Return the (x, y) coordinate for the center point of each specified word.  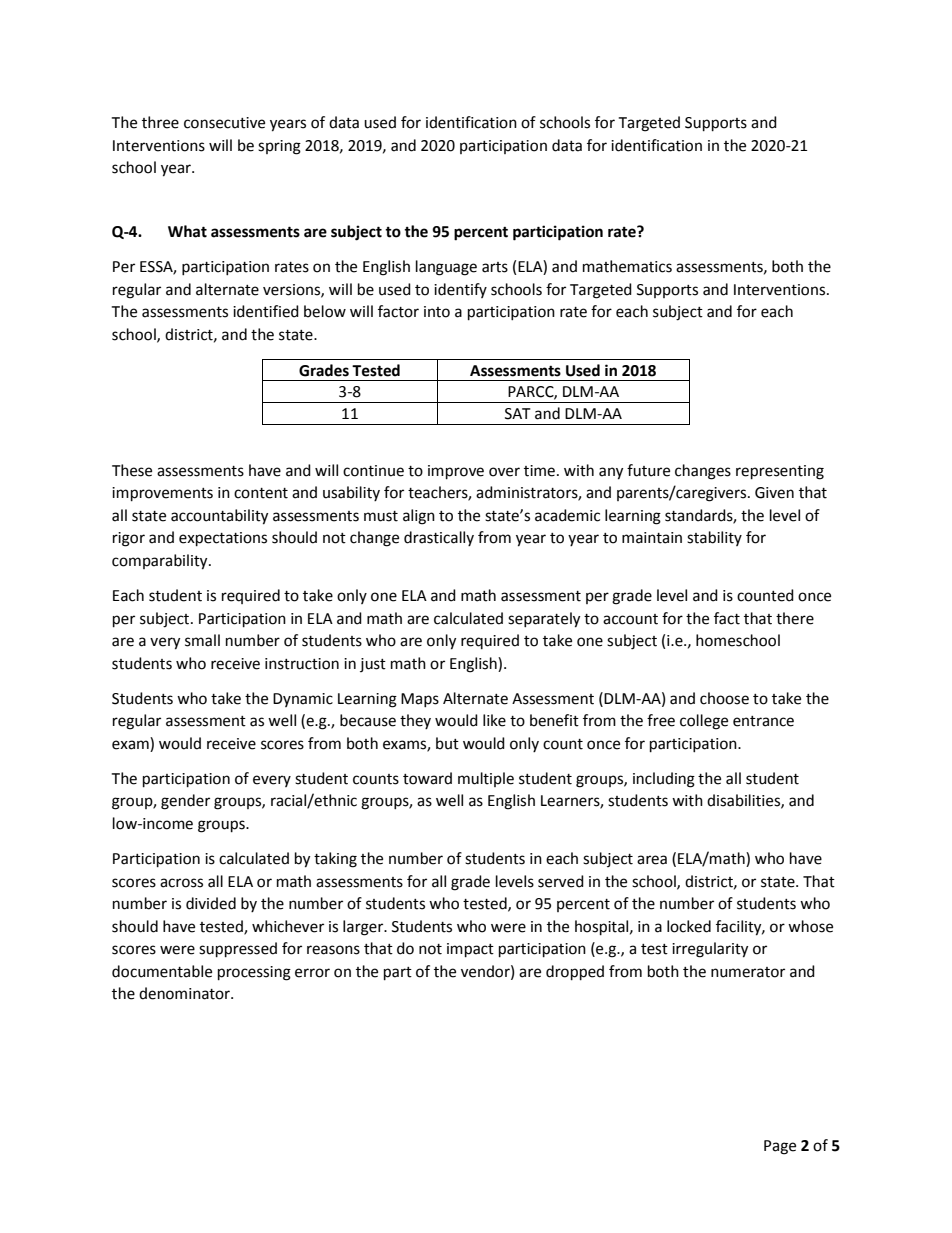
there (795, 618)
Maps (420, 700)
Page (780, 1147)
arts (495, 267)
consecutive (224, 123)
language (446, 268)
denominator (185, 993)
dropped (575, 973)
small (202, 640)
